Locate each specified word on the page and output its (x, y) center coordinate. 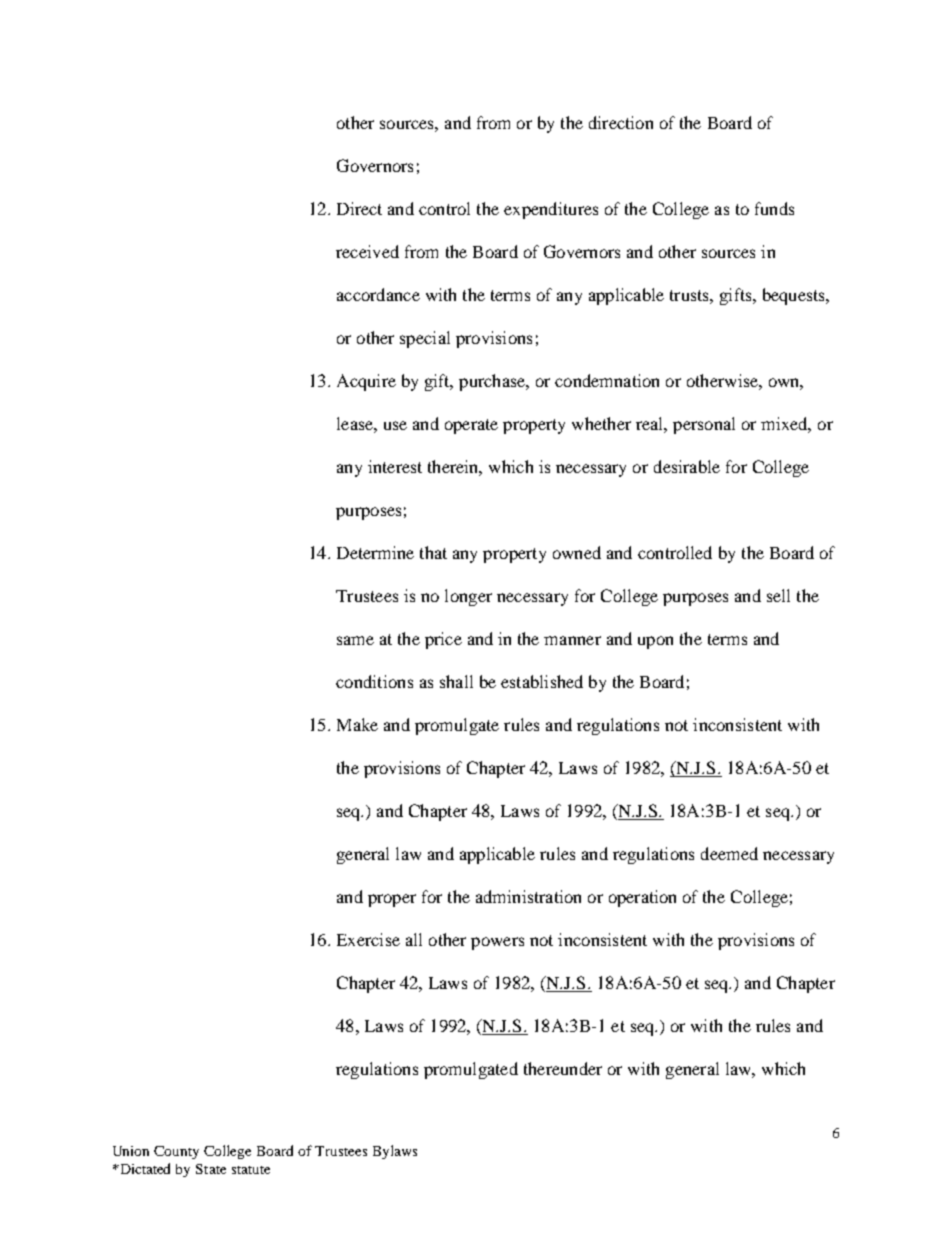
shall (456, 681)
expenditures (551, 210)
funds (774, 208)
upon (655, 642)
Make (357, 724)
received (367, 251)
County (176, 1152)
